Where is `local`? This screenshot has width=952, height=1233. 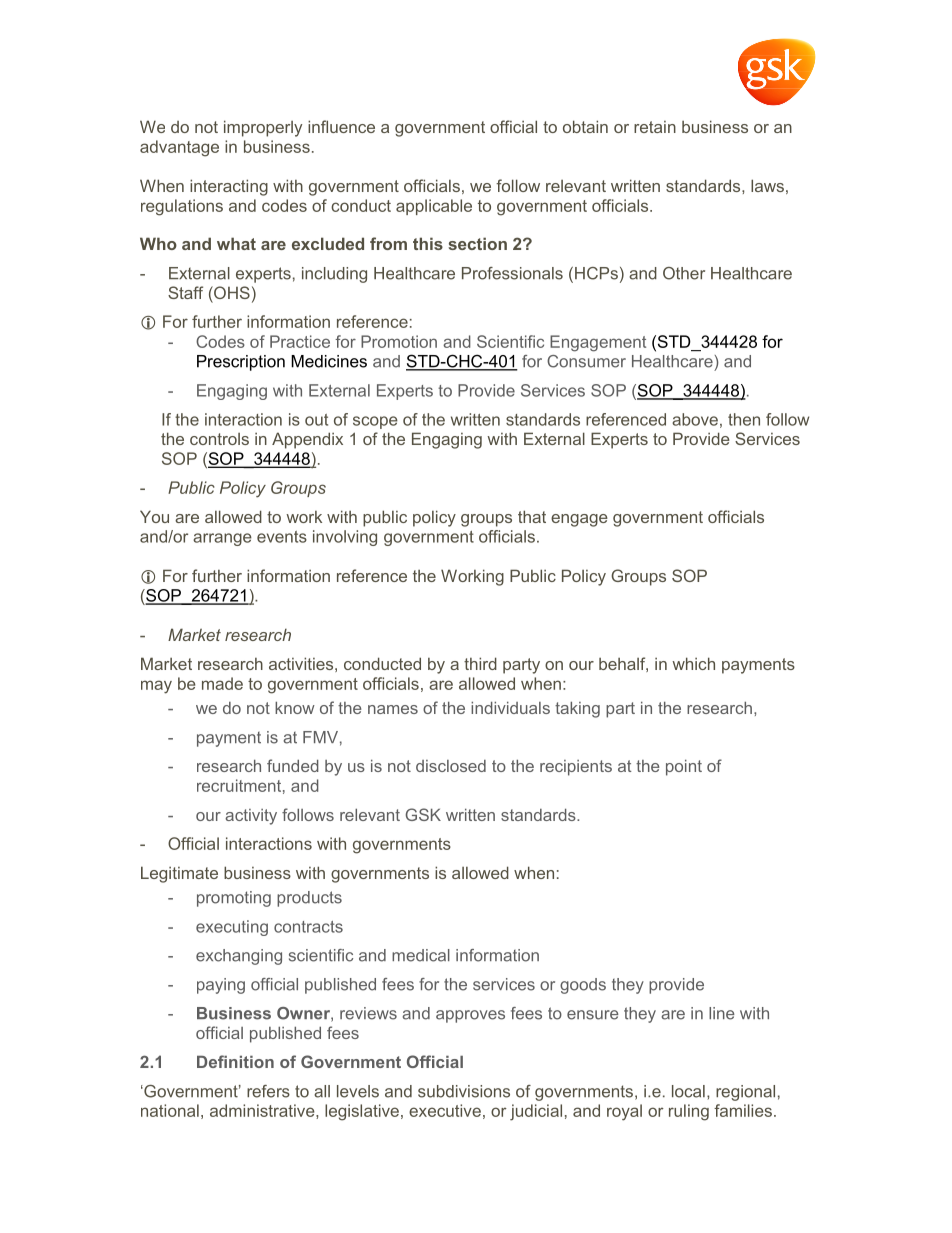
local is located at coordinates (688, 1091).
